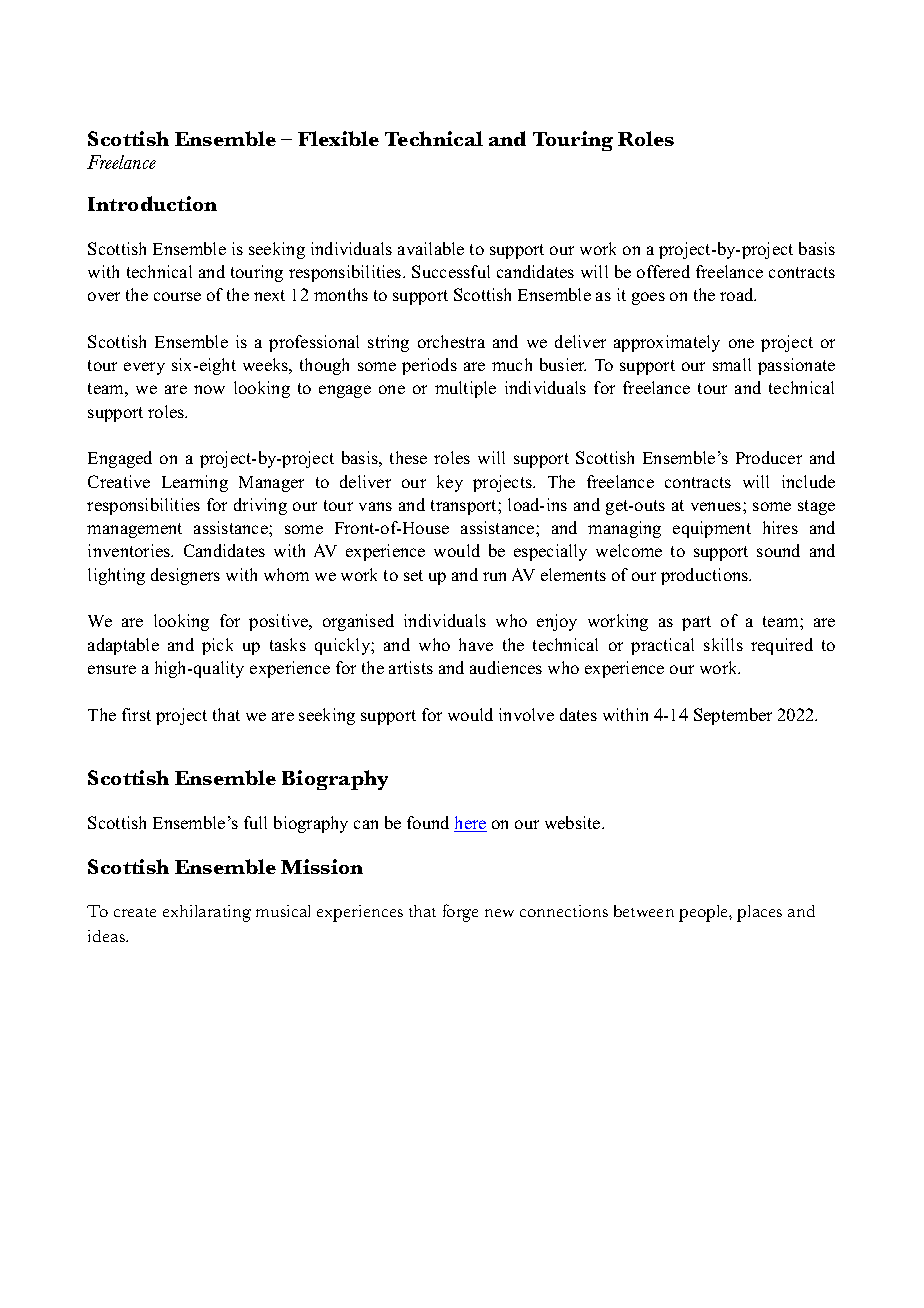 The height and width of the screenshot is (1308, 924). I want to click on offered, so click(663, 271).
